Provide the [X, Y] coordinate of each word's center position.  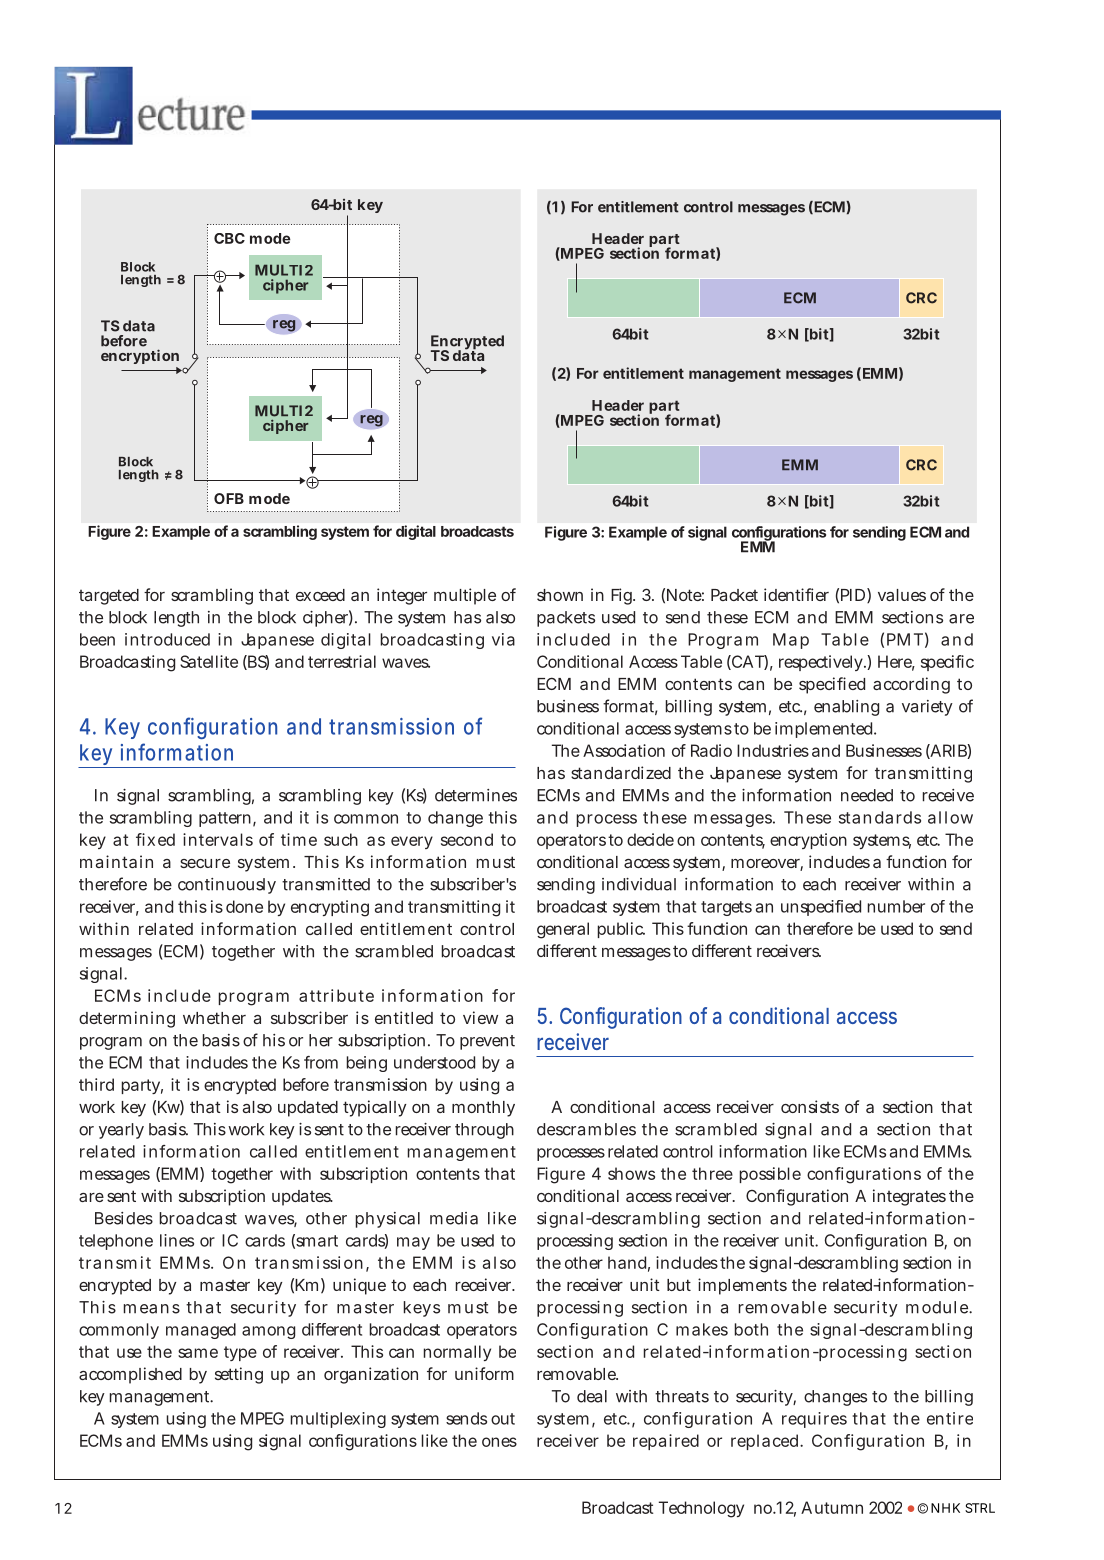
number [896, 906]
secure [205, 863]
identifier [796, 594]
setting [239, 1375]
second [467, 839]
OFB [229, 498]
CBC [229, 238]
